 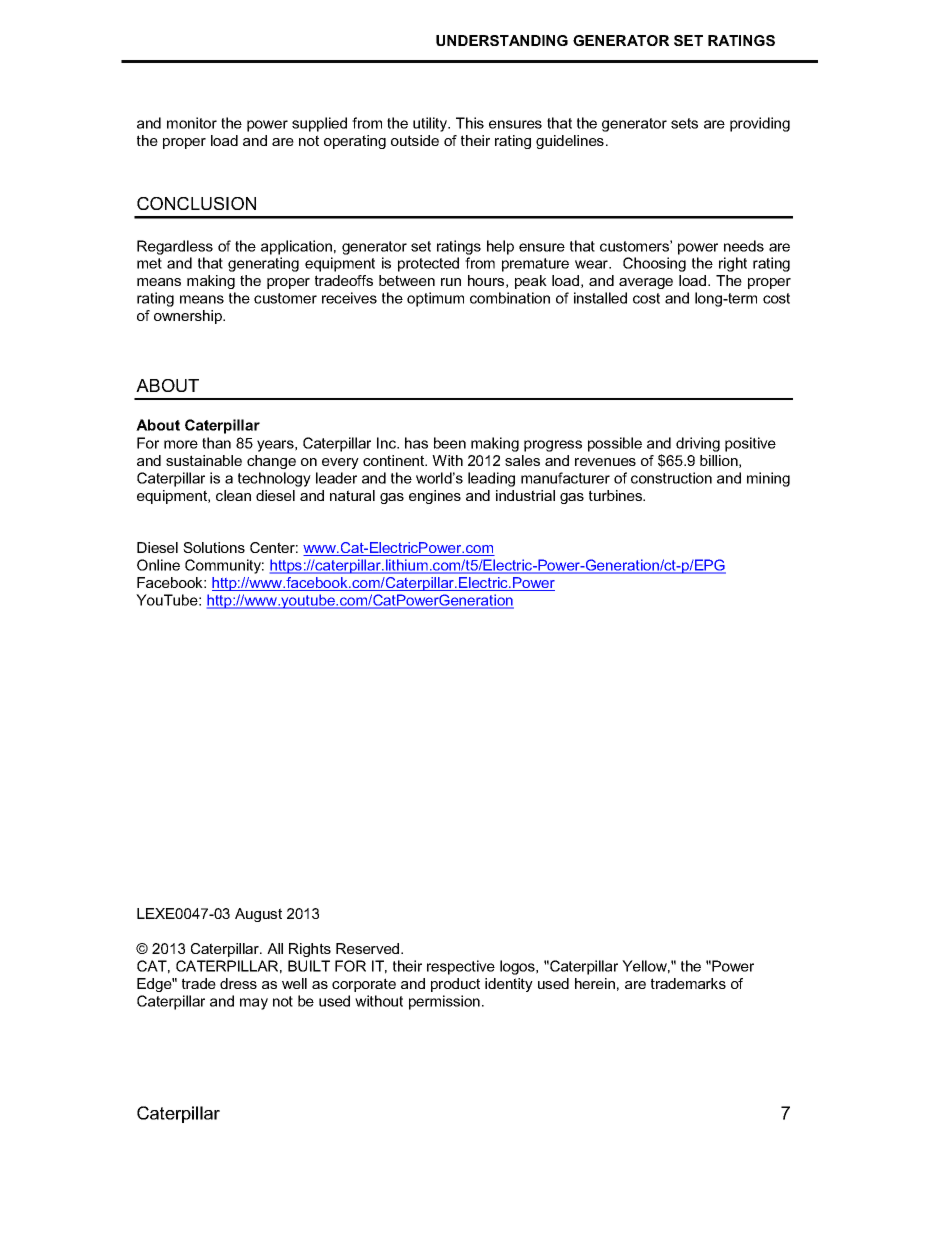 What do you see at coordinates (214, 547) in the screenshot?
I see `Solutions` at bounding box center [214, 547].
